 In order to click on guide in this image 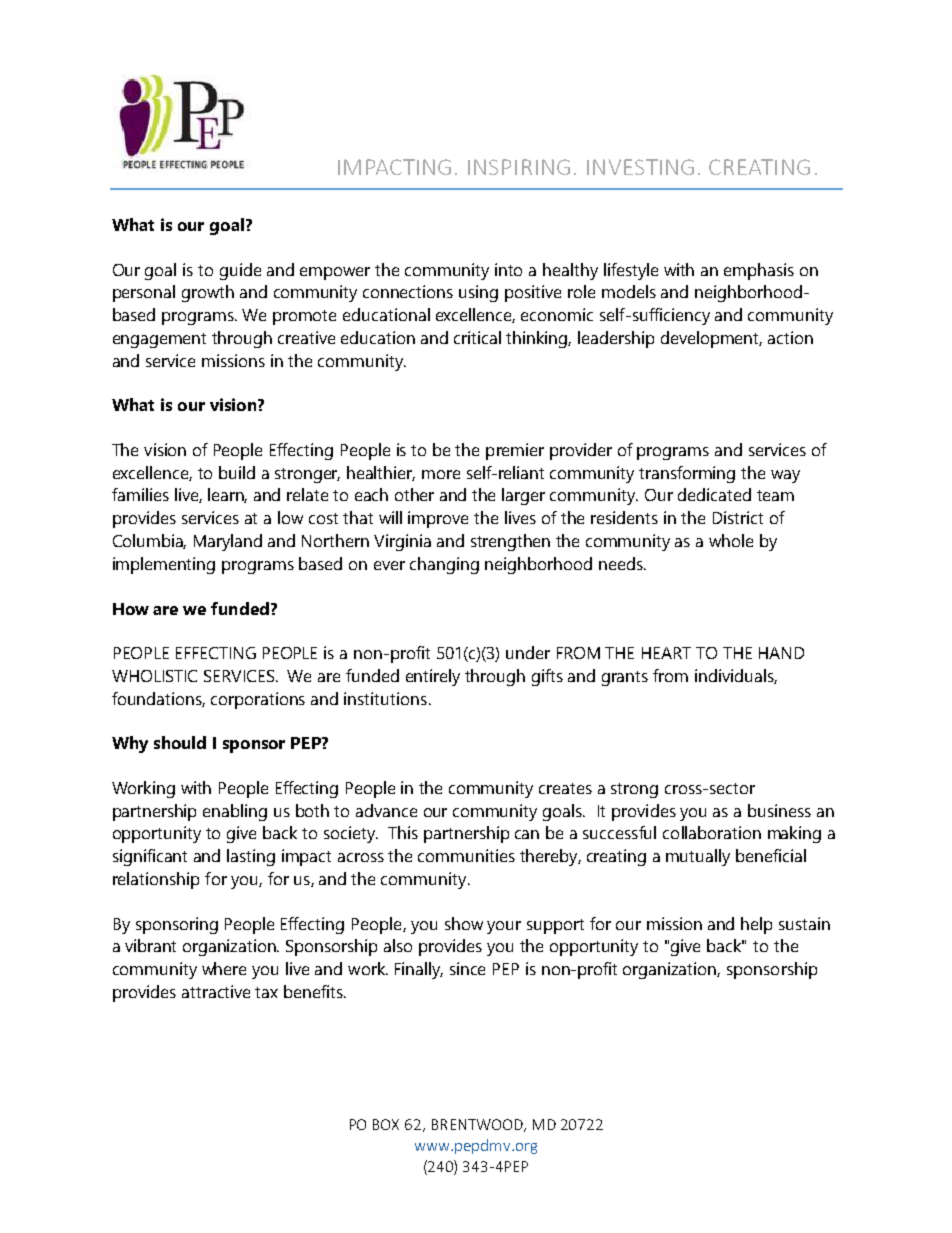, I will do `click(240, 271)`.
